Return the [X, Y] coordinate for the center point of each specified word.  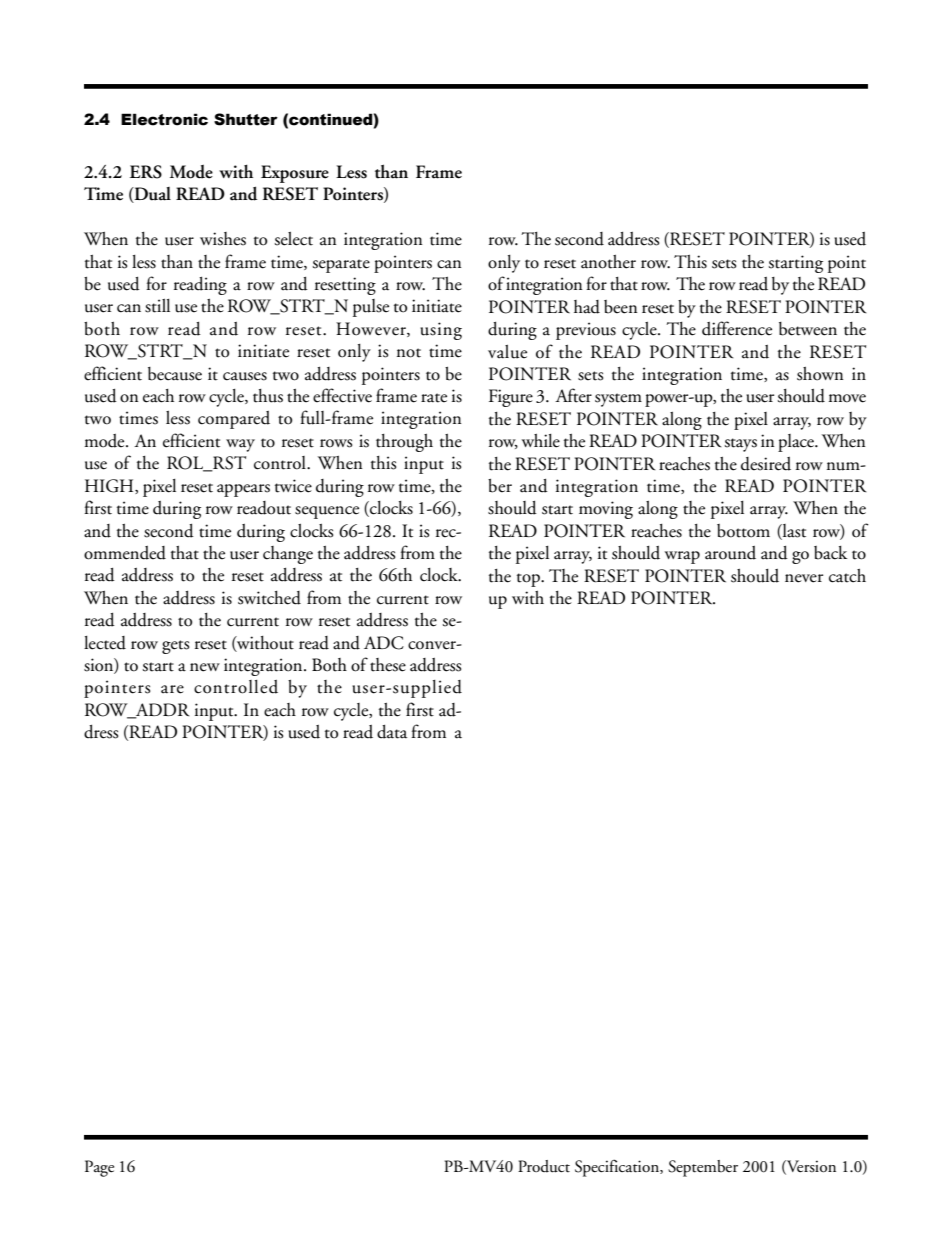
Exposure [295, 174]
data [392, 732]
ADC [384, 643]
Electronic [164, 119]
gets [176, 647]
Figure [511, 398]
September [703, 1168]
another [608, 262]
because [175, 374]
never [804, 578]
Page [99, 1168]
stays [740, 445]
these [388, 665]
